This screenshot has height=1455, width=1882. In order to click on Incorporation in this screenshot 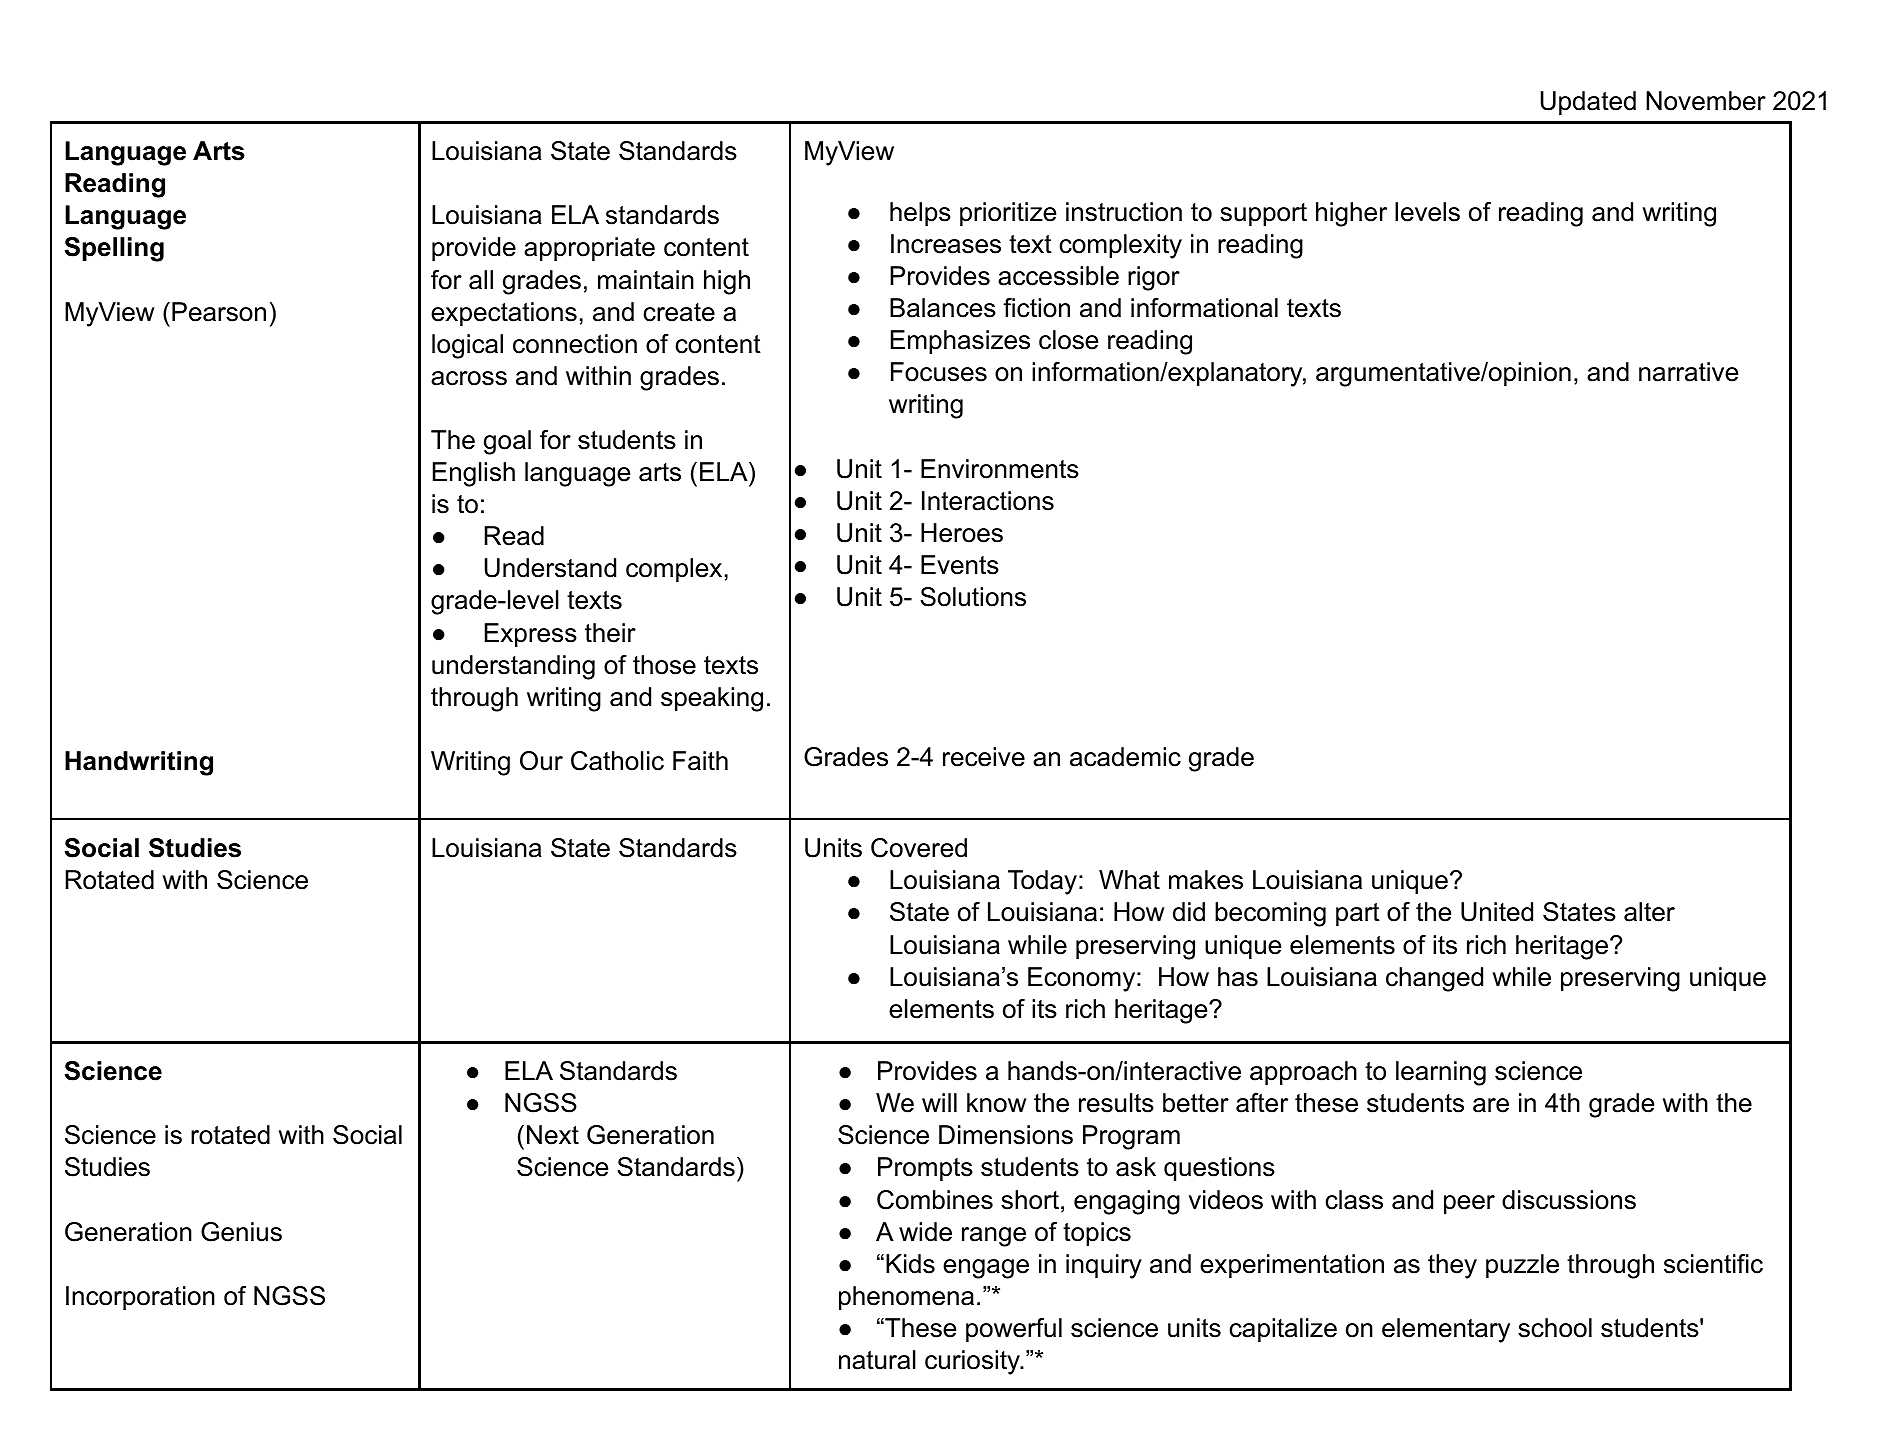, I will do `click(140, 1298)`.
